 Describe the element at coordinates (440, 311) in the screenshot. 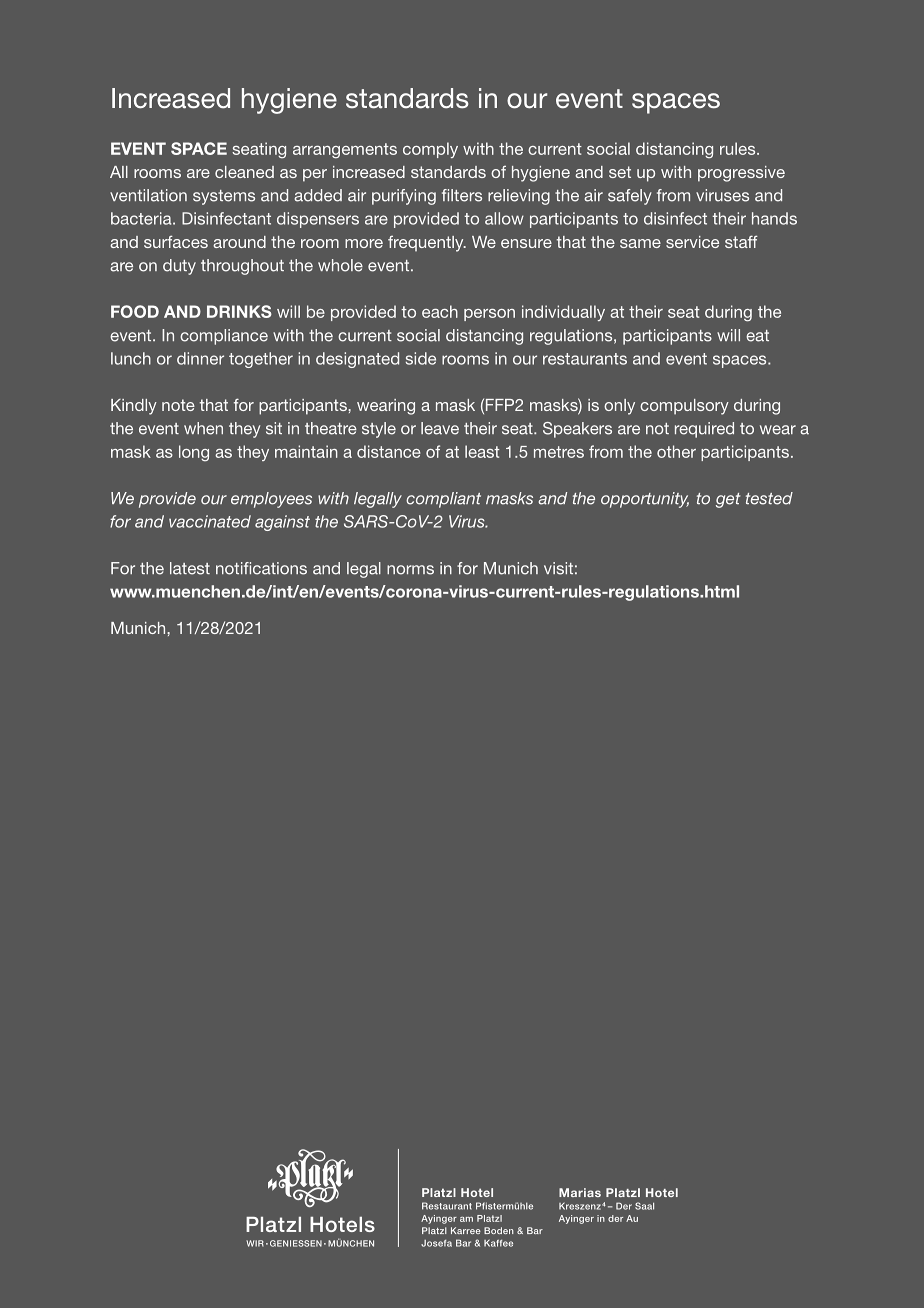

I see `each` at that location.
